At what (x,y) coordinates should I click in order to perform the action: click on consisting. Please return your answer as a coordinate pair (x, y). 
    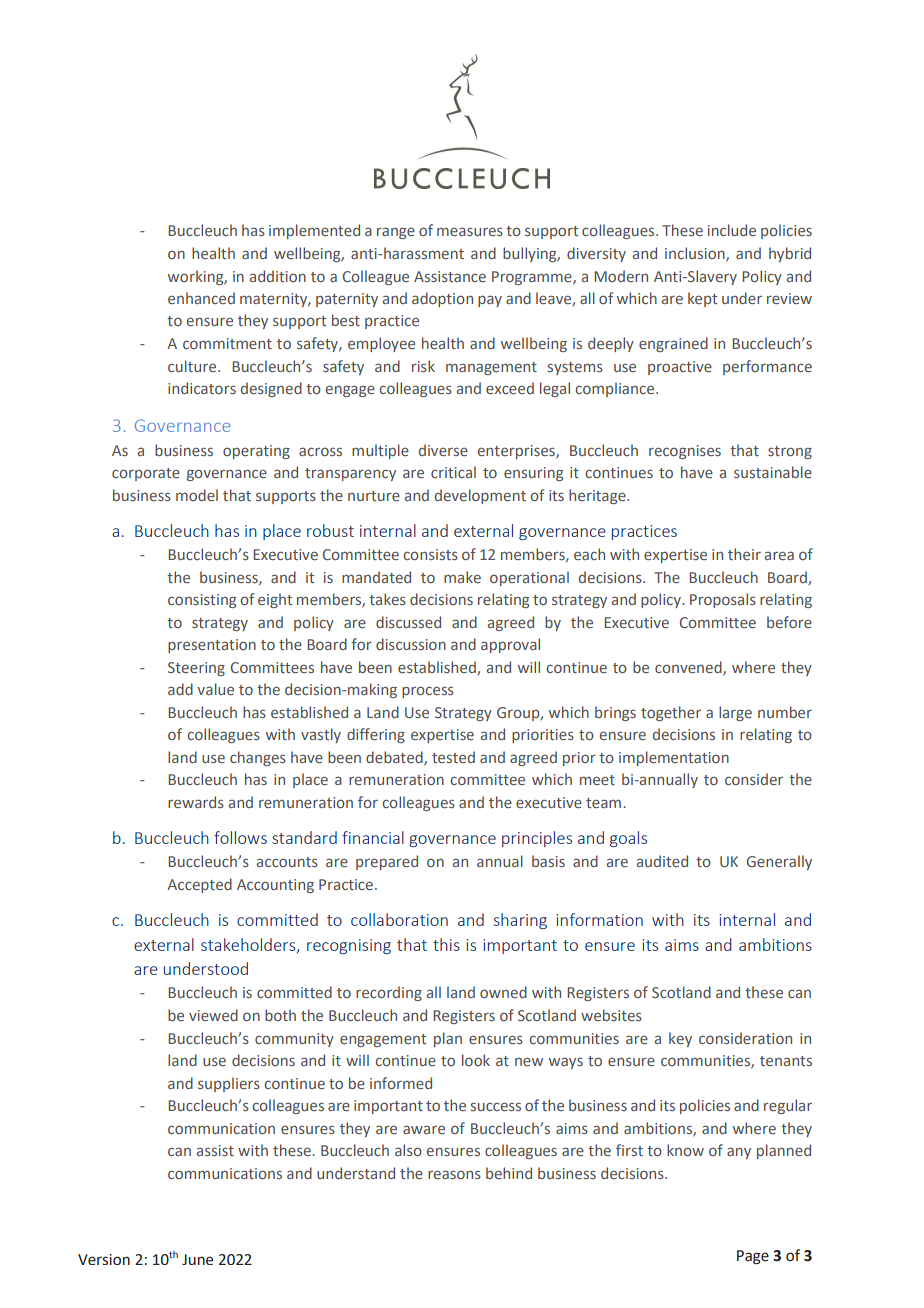
    Looking at the image, I should click on (202, 601).
